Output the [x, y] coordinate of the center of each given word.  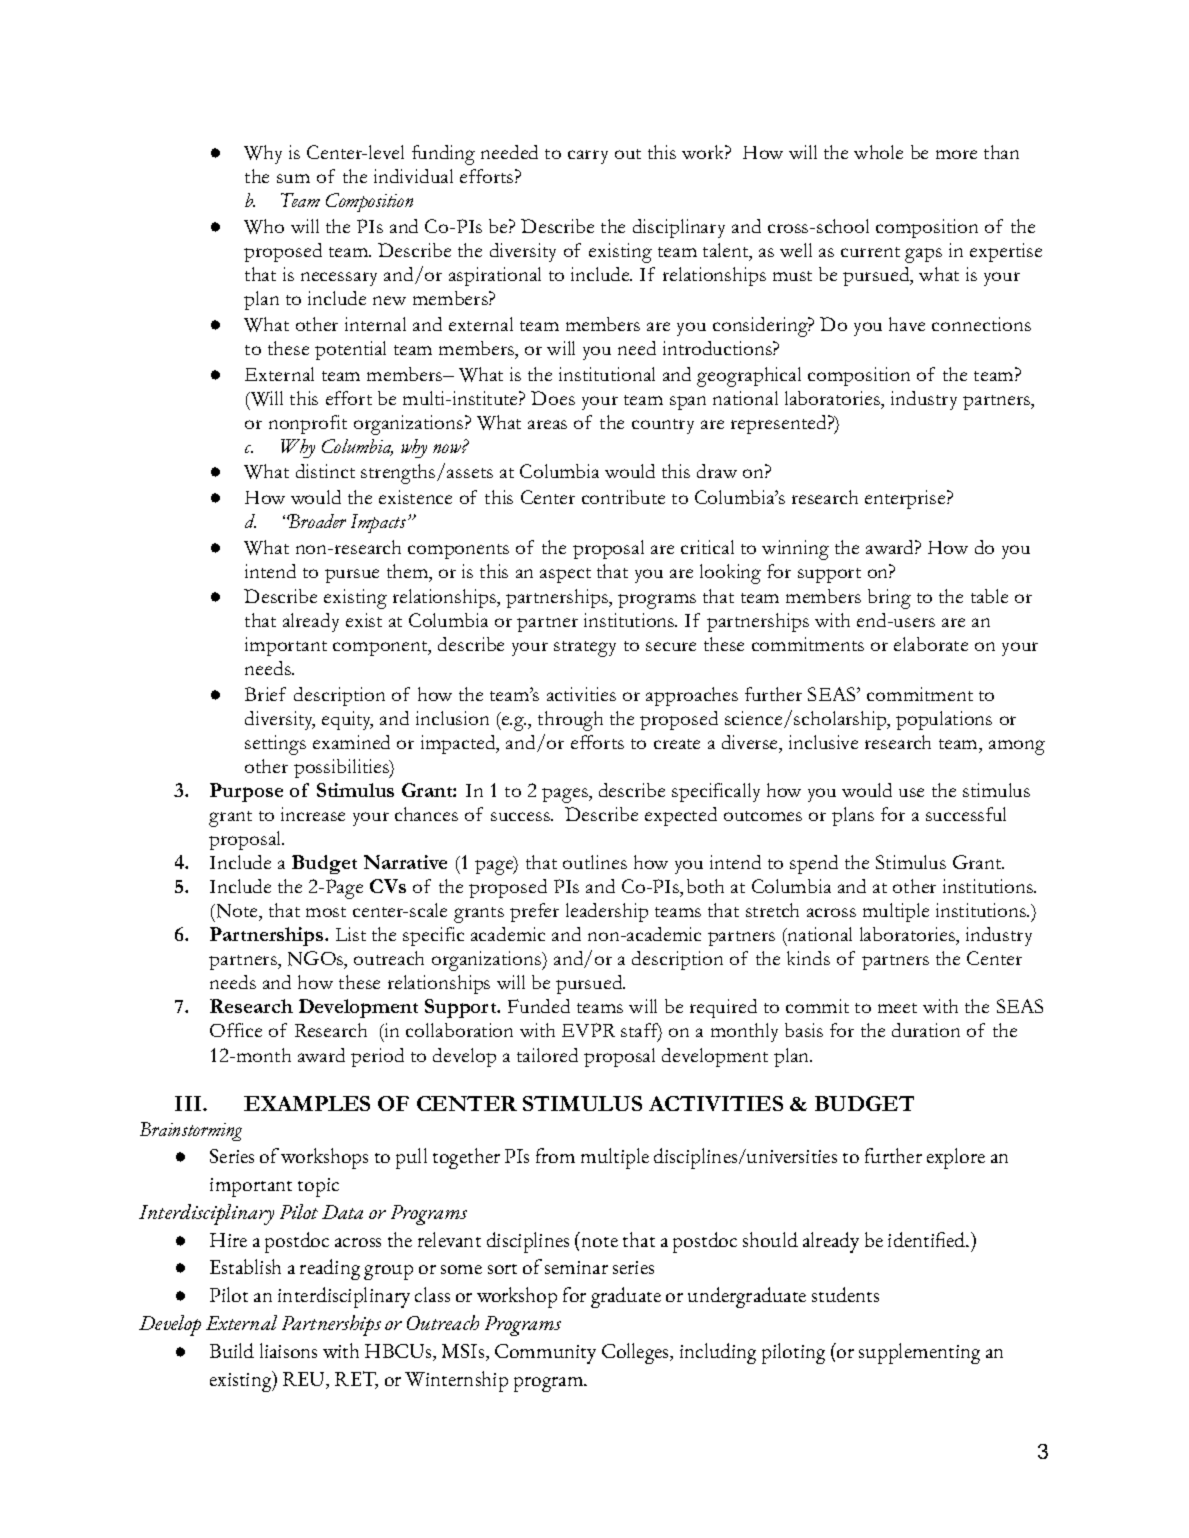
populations [944, 720]
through [570, 721]
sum [293, 178]
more [956, 154]
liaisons [288, 1350]
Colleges [637, 1353]
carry [588, 157]
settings [275, 745]
